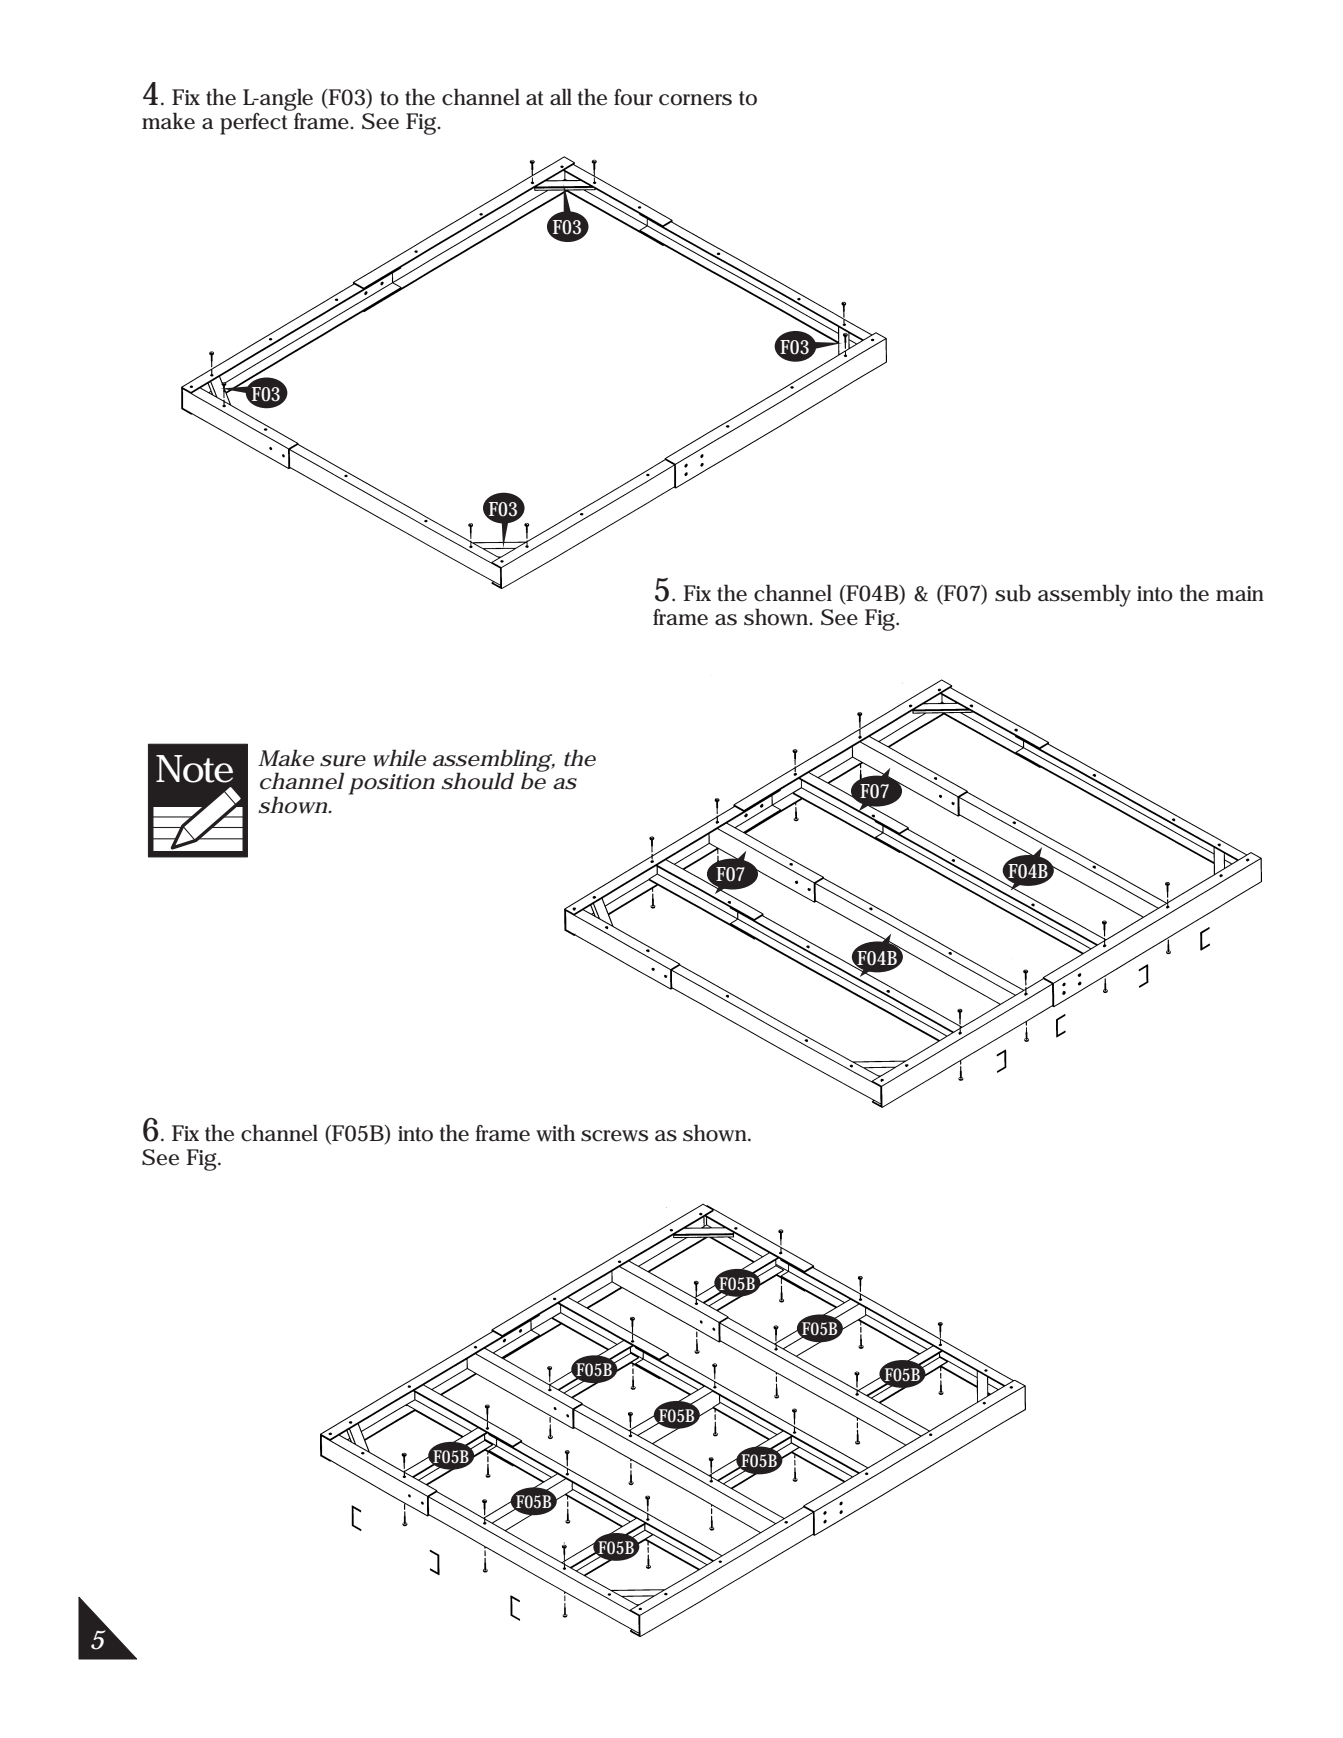 Image resolution: width=1343 pixels, height=1738 pixels. What do you see at coordinates (399, 758) in the screenshot?
I see `while` at bounding box center [399, 758].
